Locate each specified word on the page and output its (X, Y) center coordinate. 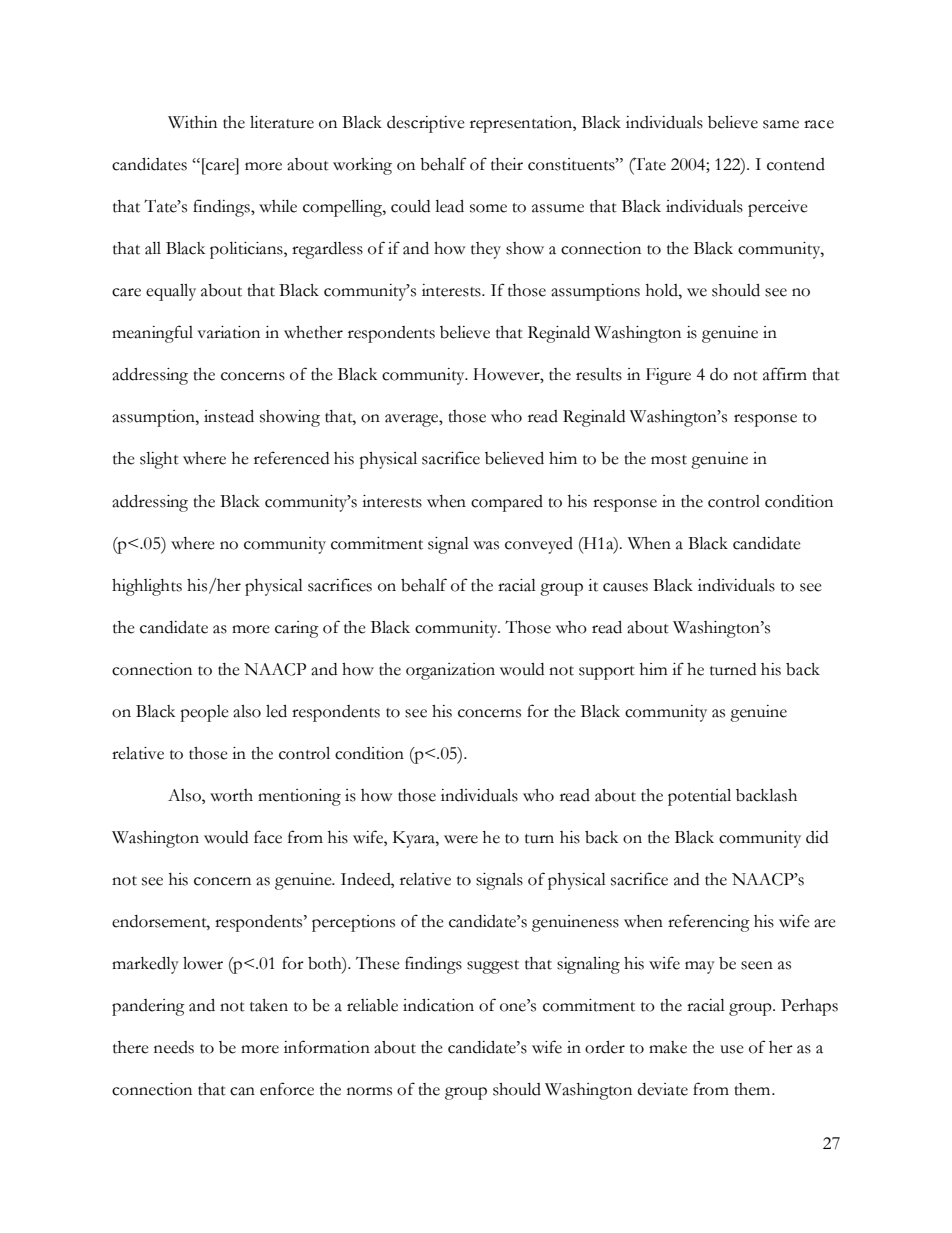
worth (231, 795)
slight (159, 460)
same (781, 124)
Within (192, 122)
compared (507, 503)
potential (699, 797)
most (669, 460)
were (461, 839)
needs (174, 1047)
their (507, 164)
